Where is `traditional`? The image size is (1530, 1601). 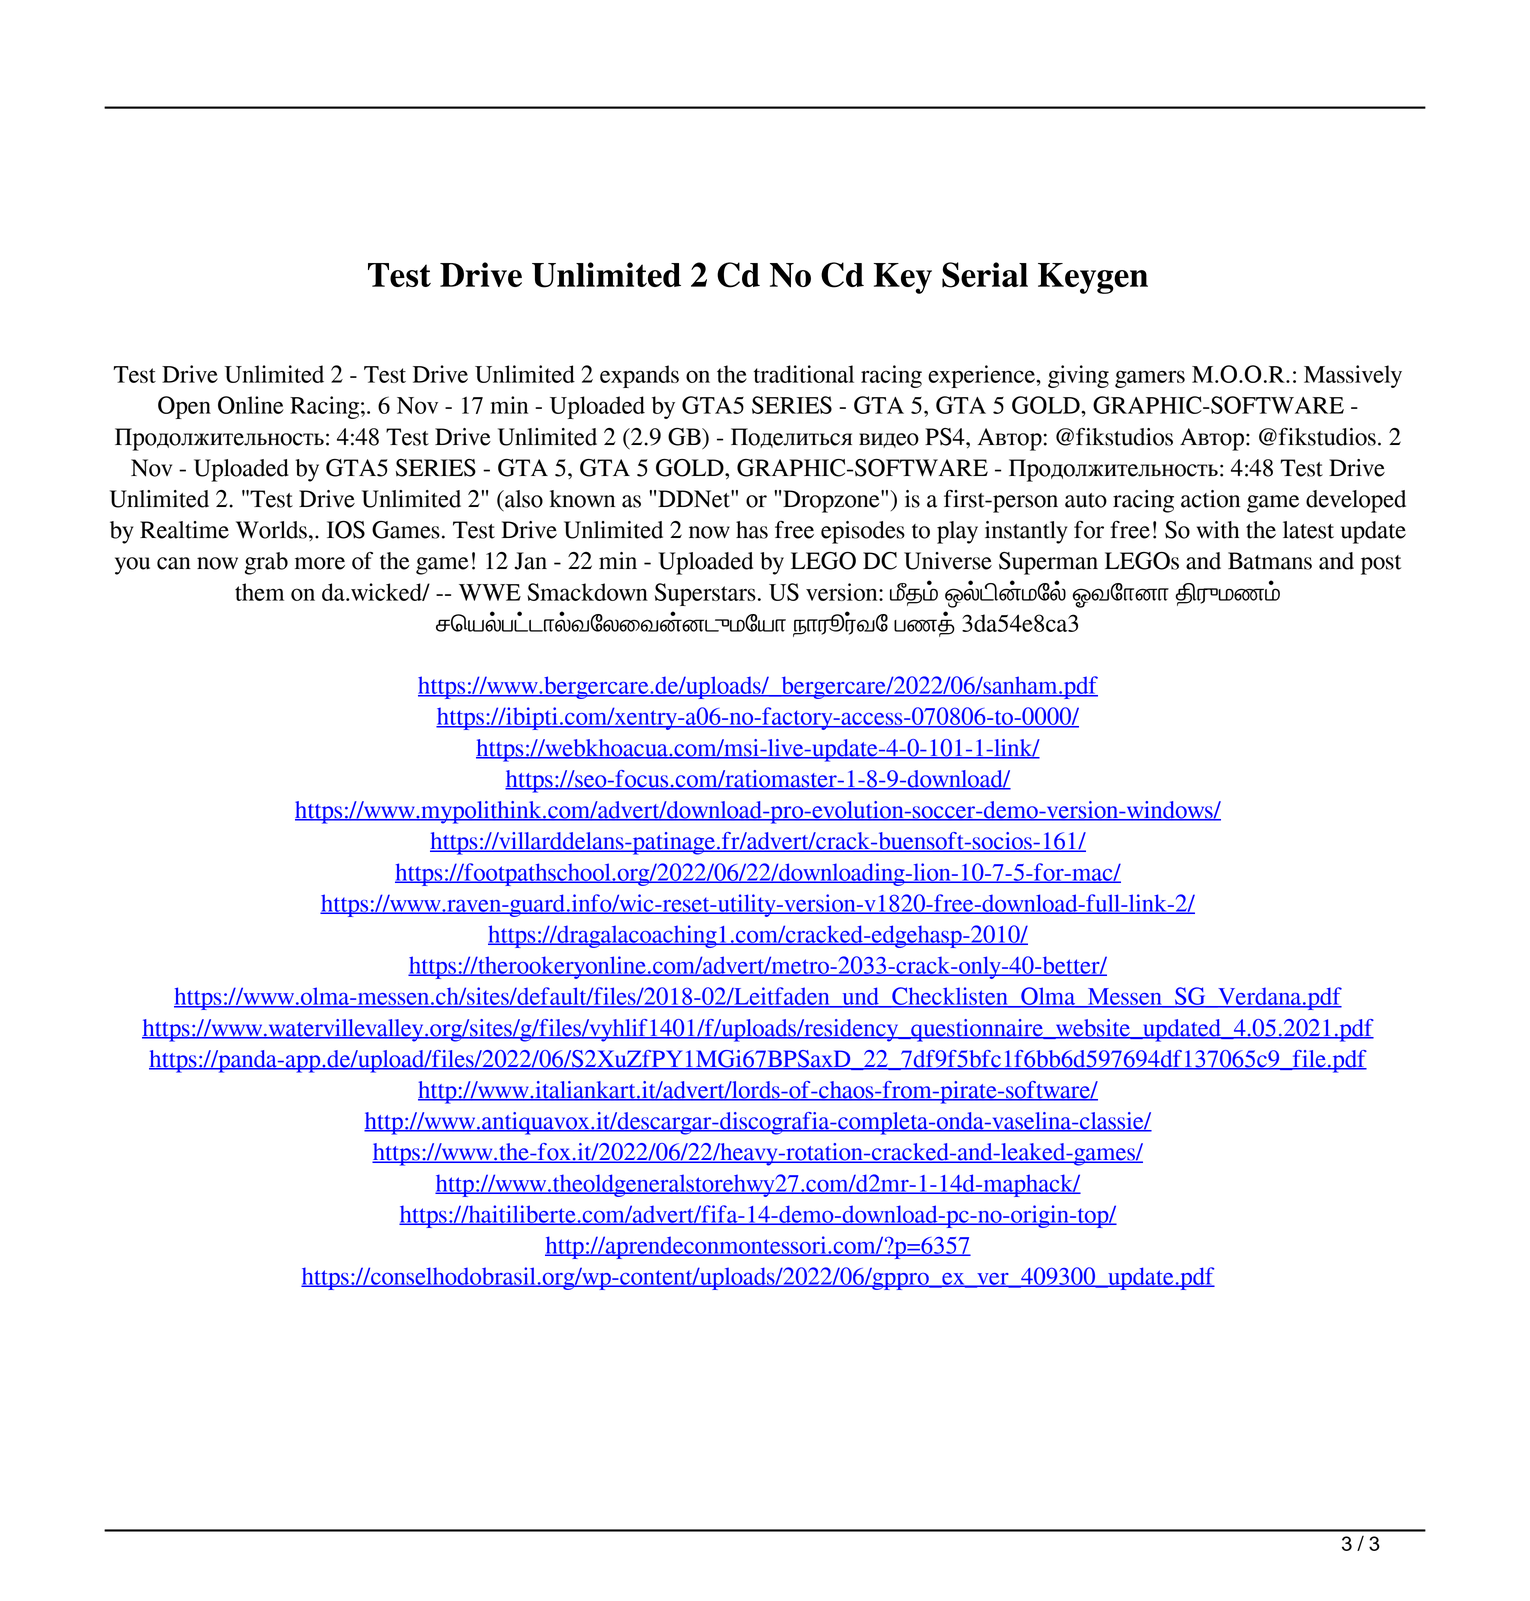
traditional is located at coordinates (804, 374).
